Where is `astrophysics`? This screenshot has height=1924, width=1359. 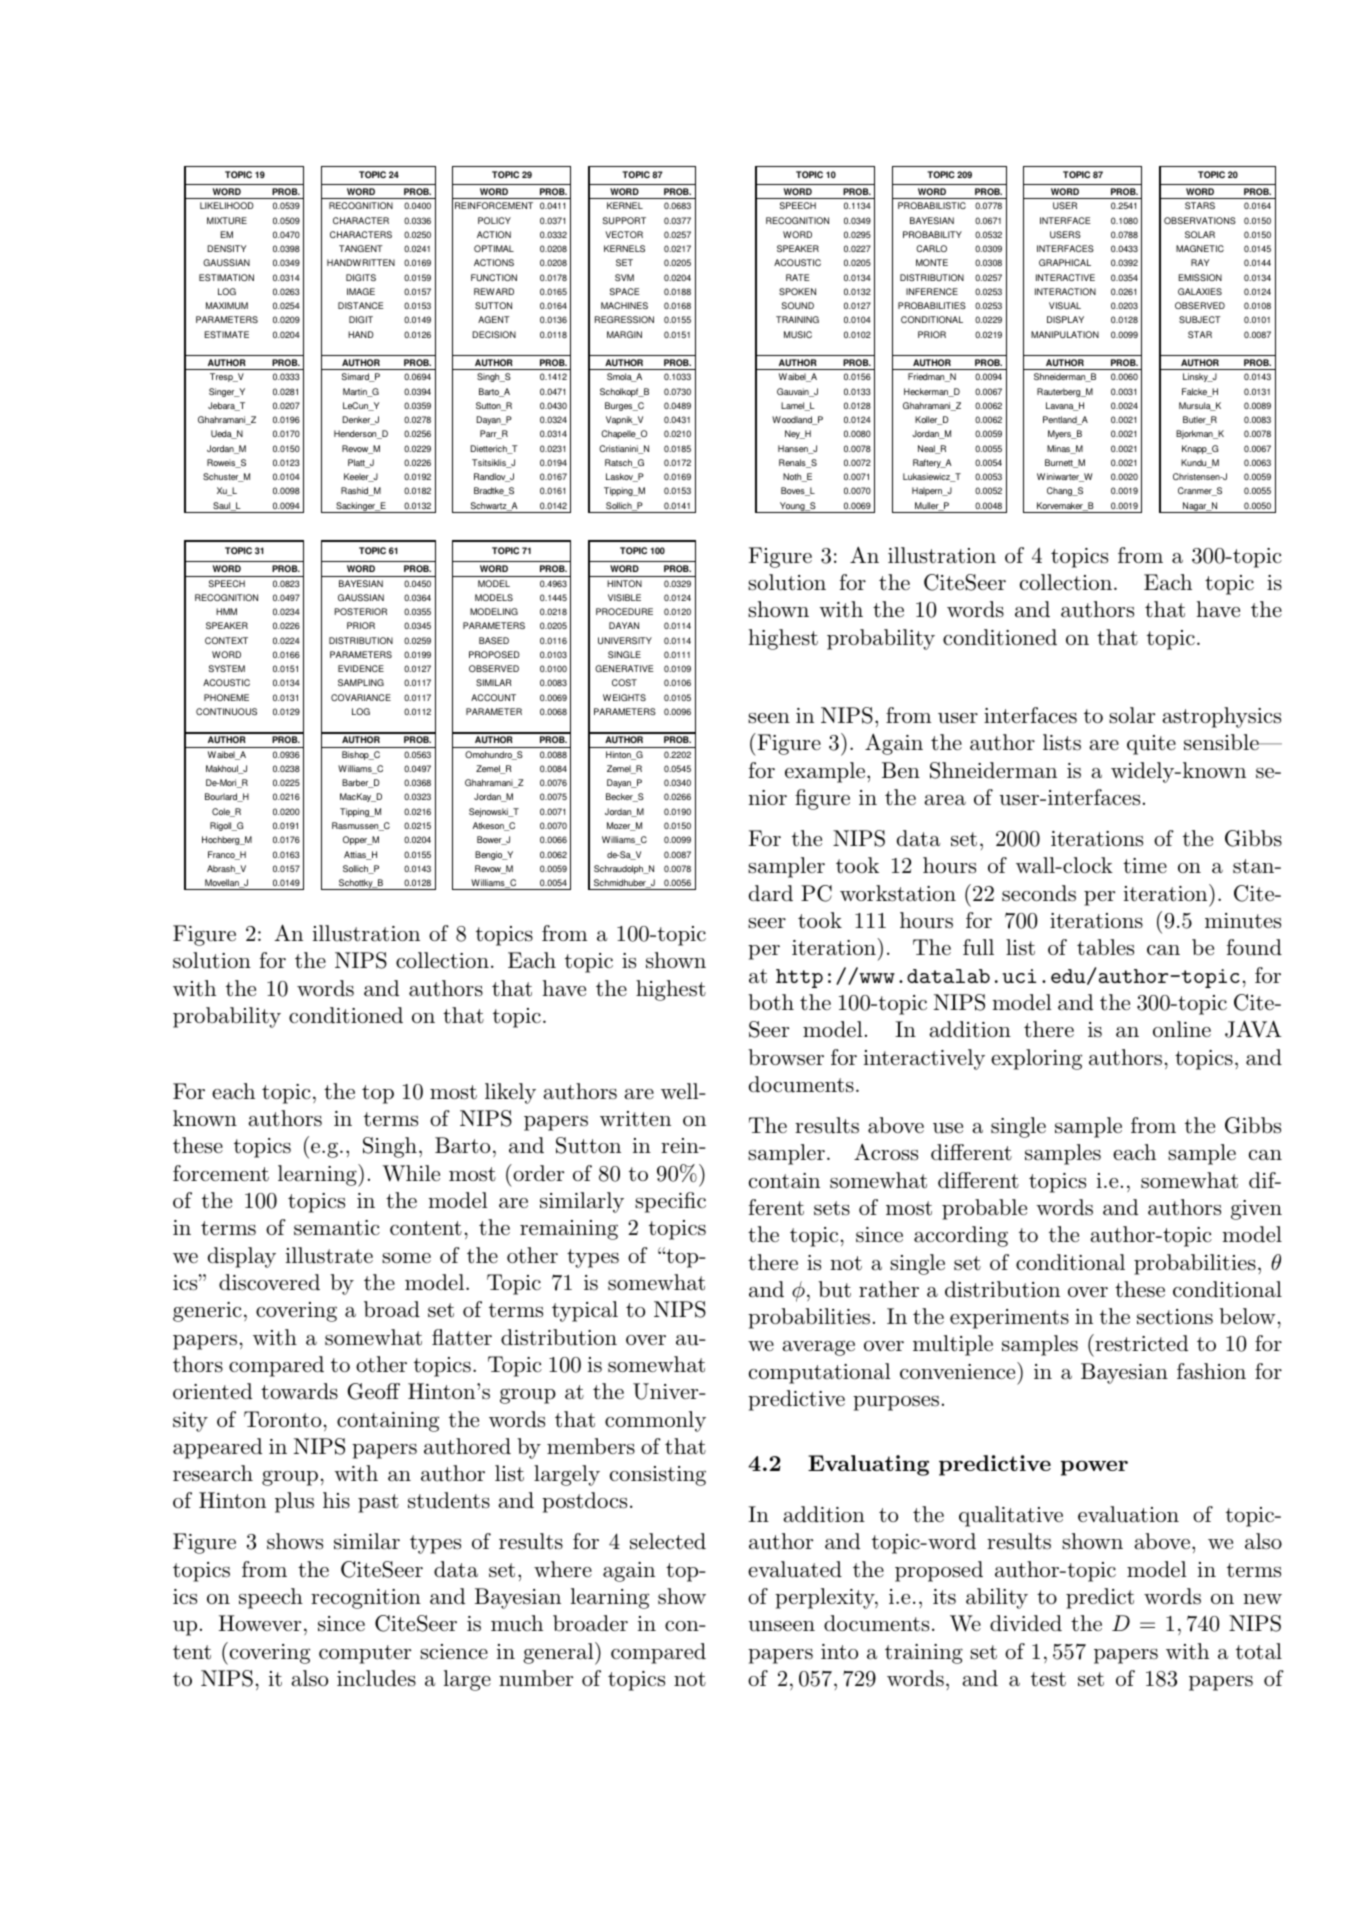
astrophysics is located at coordinates (1221, 717).
